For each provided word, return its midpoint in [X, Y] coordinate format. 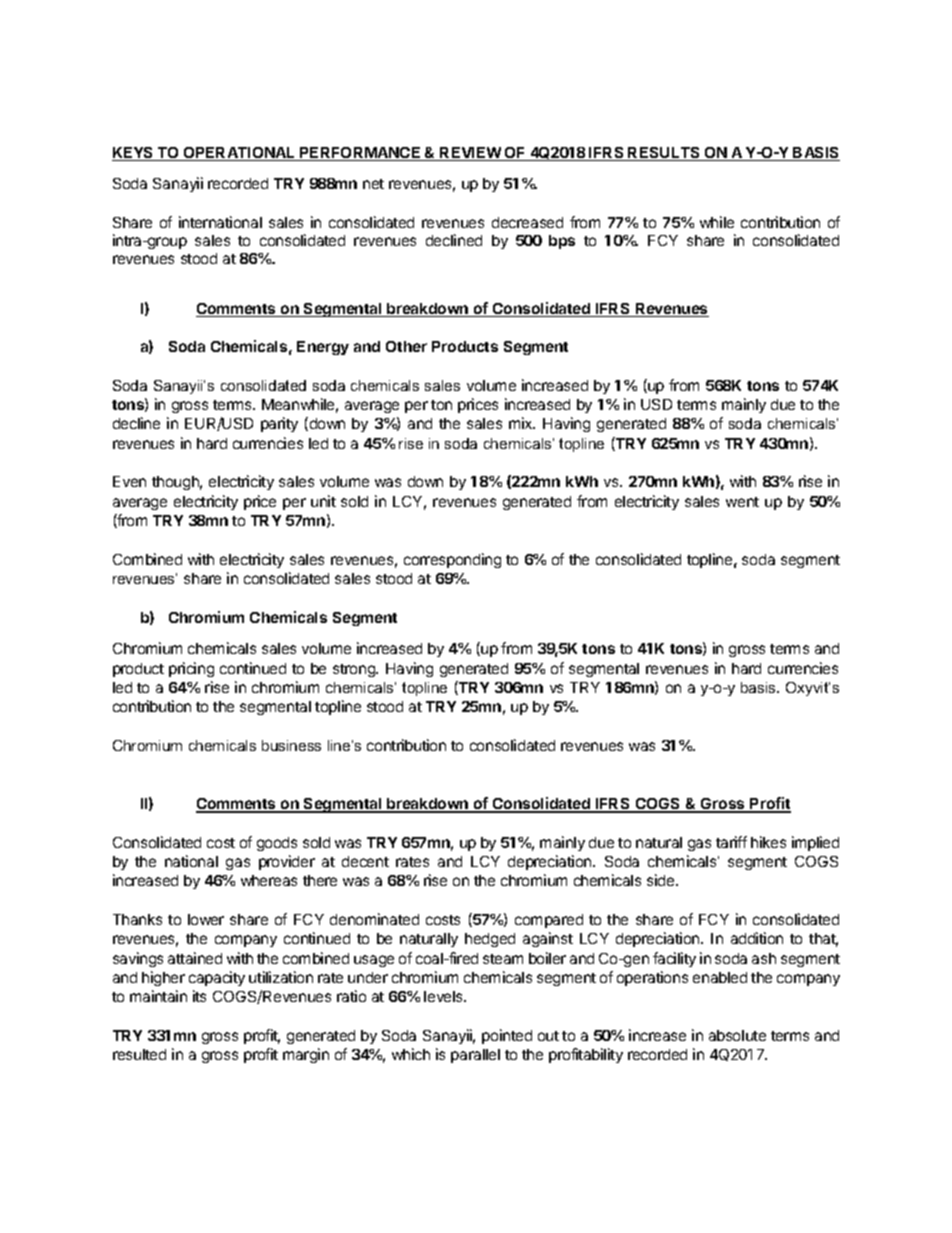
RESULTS [665, 154]
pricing [191, 669]
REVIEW [470, 154]
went [742, 502]
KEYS [134, 154]
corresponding [452, 560]
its [199, 996]
